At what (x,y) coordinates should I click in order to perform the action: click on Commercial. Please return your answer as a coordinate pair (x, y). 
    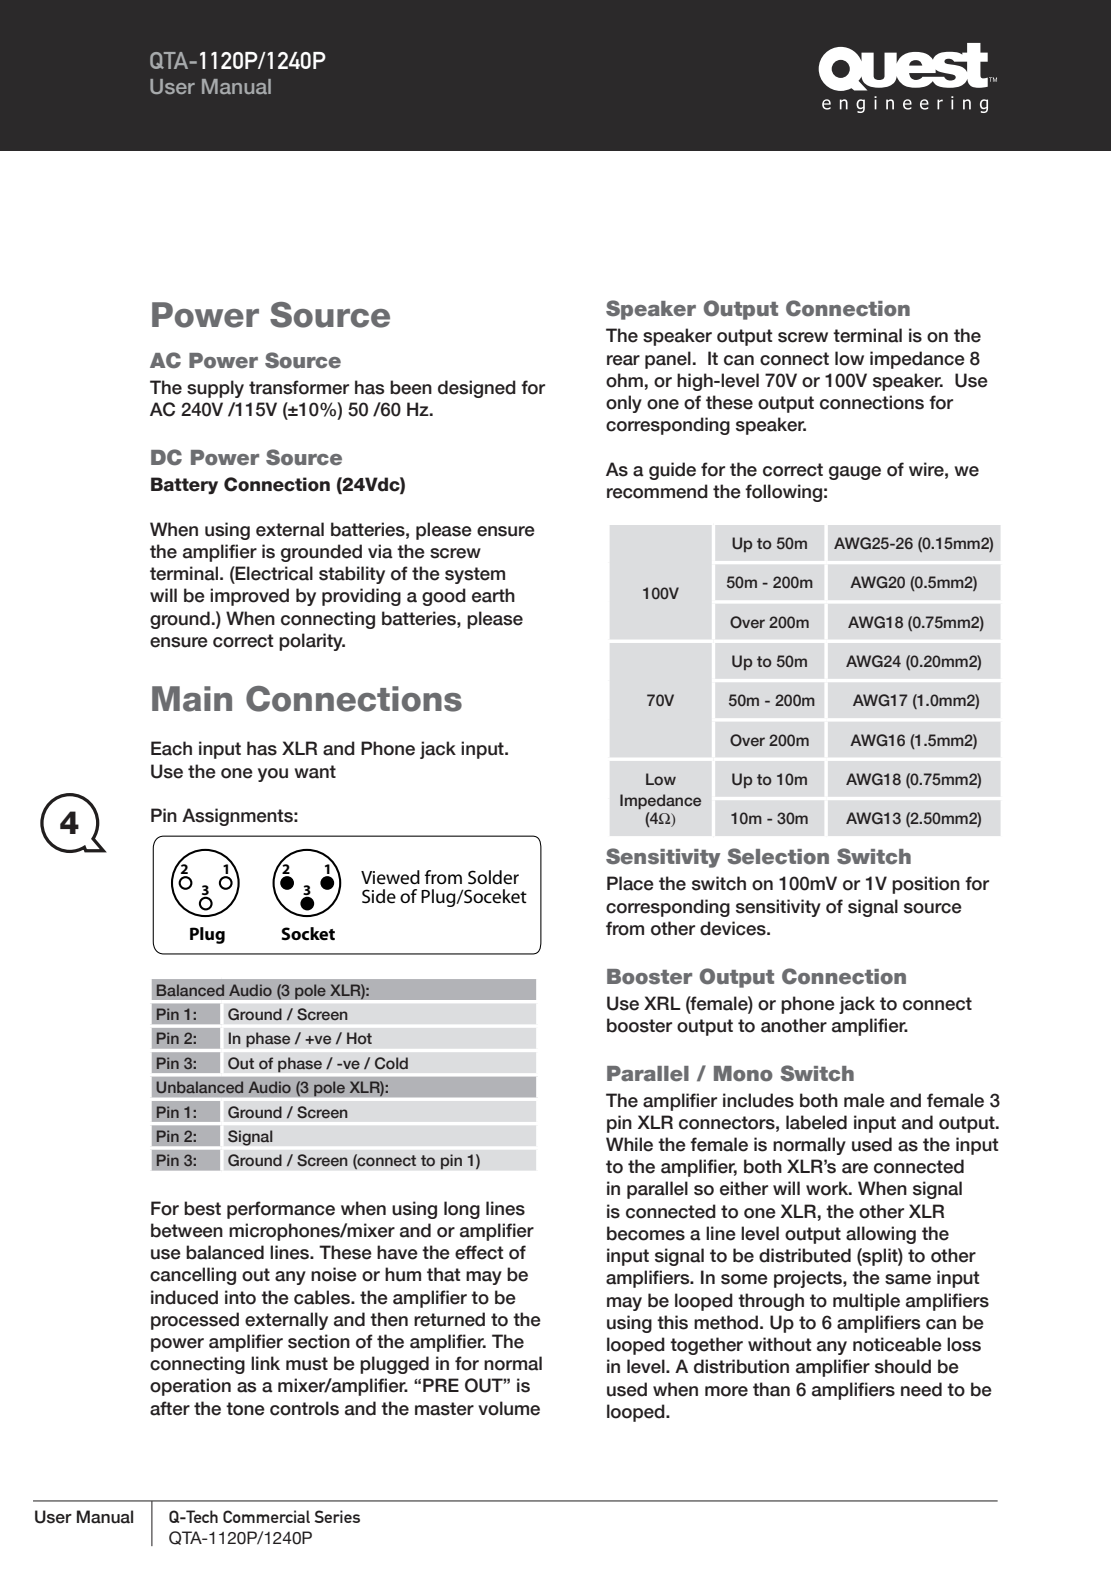
    Looking at the image, I should click on (266, 1516).
